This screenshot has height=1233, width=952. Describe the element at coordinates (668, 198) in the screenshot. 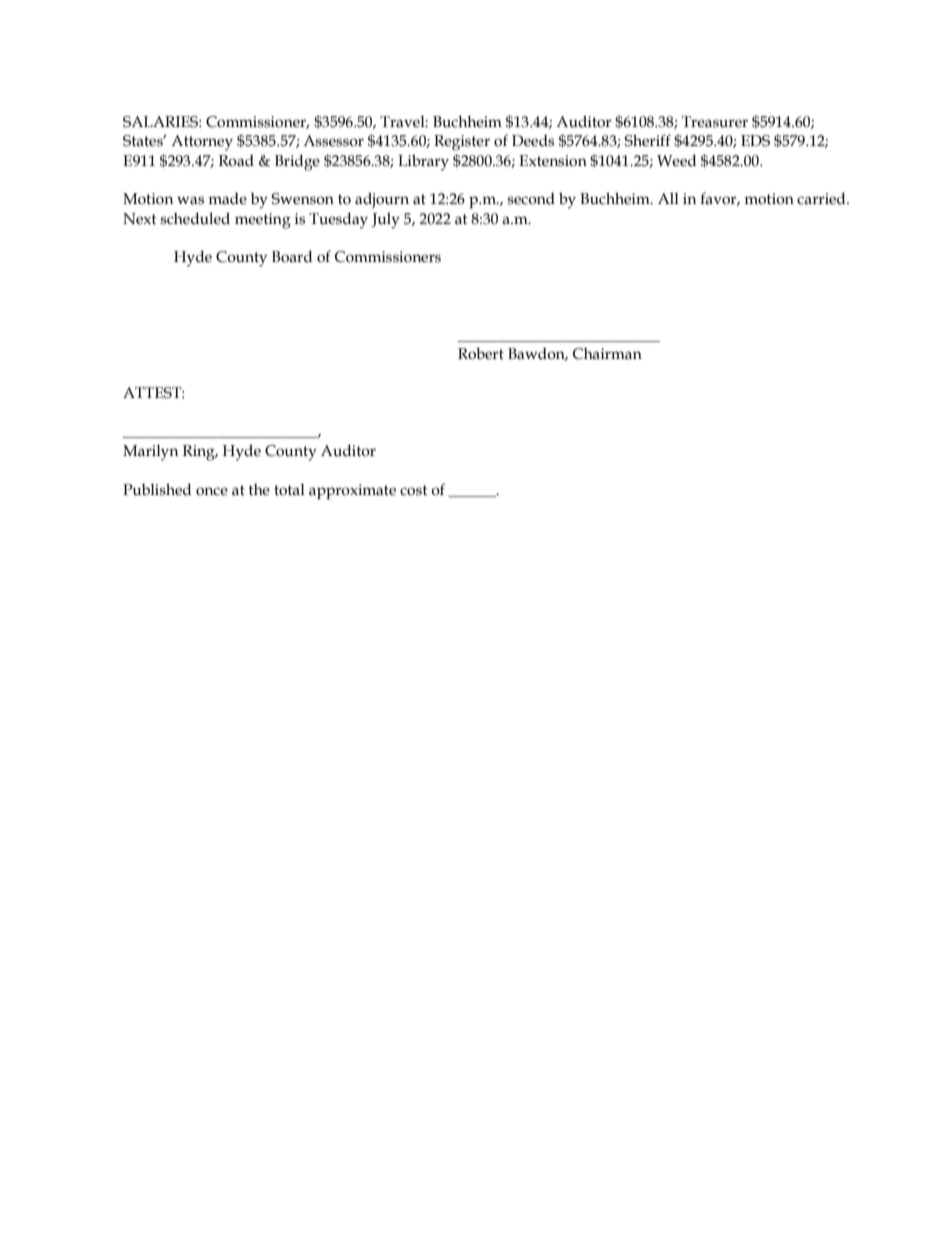

I see `All` at that location.
